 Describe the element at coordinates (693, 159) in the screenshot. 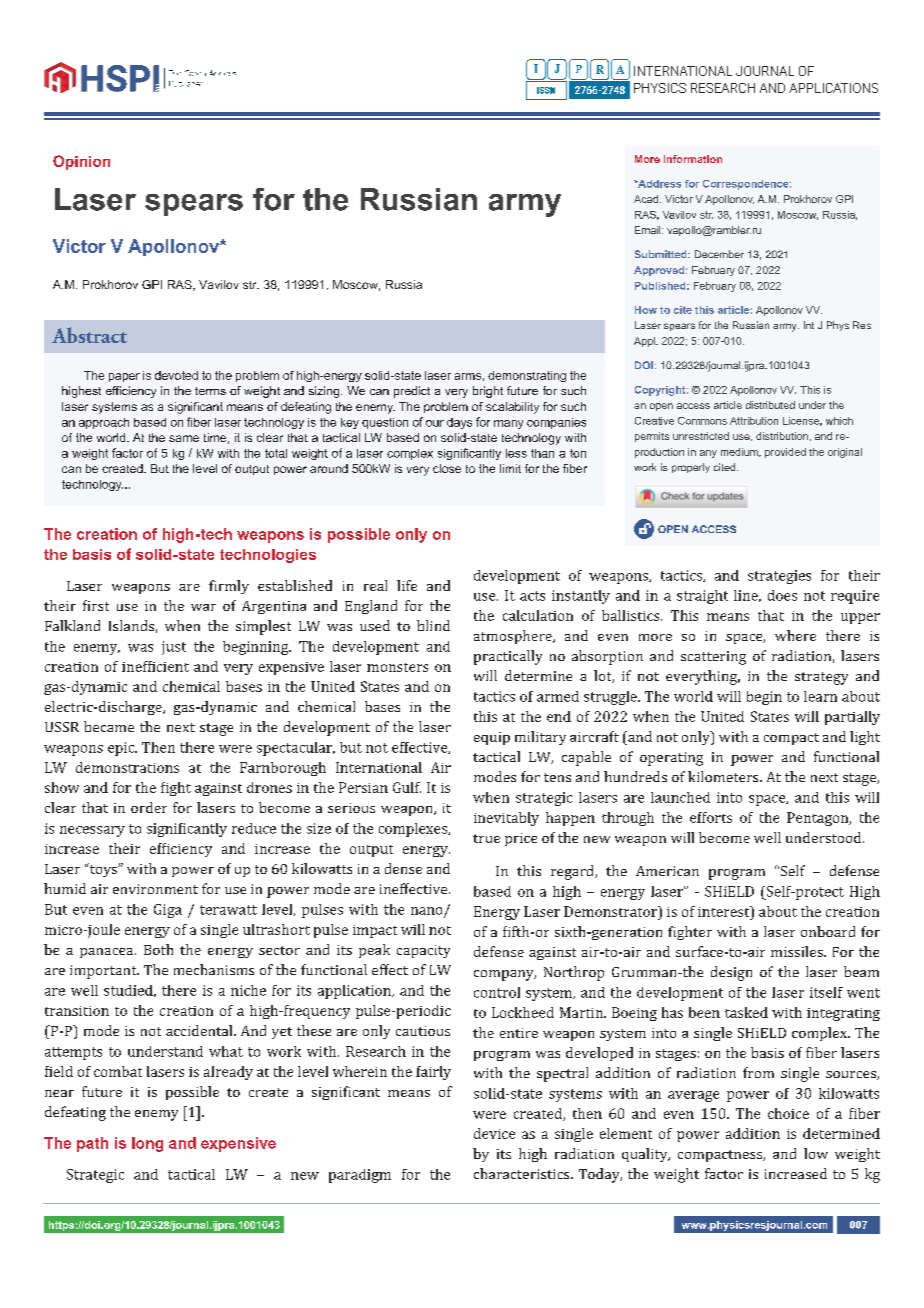

I see `Information` at that location.
